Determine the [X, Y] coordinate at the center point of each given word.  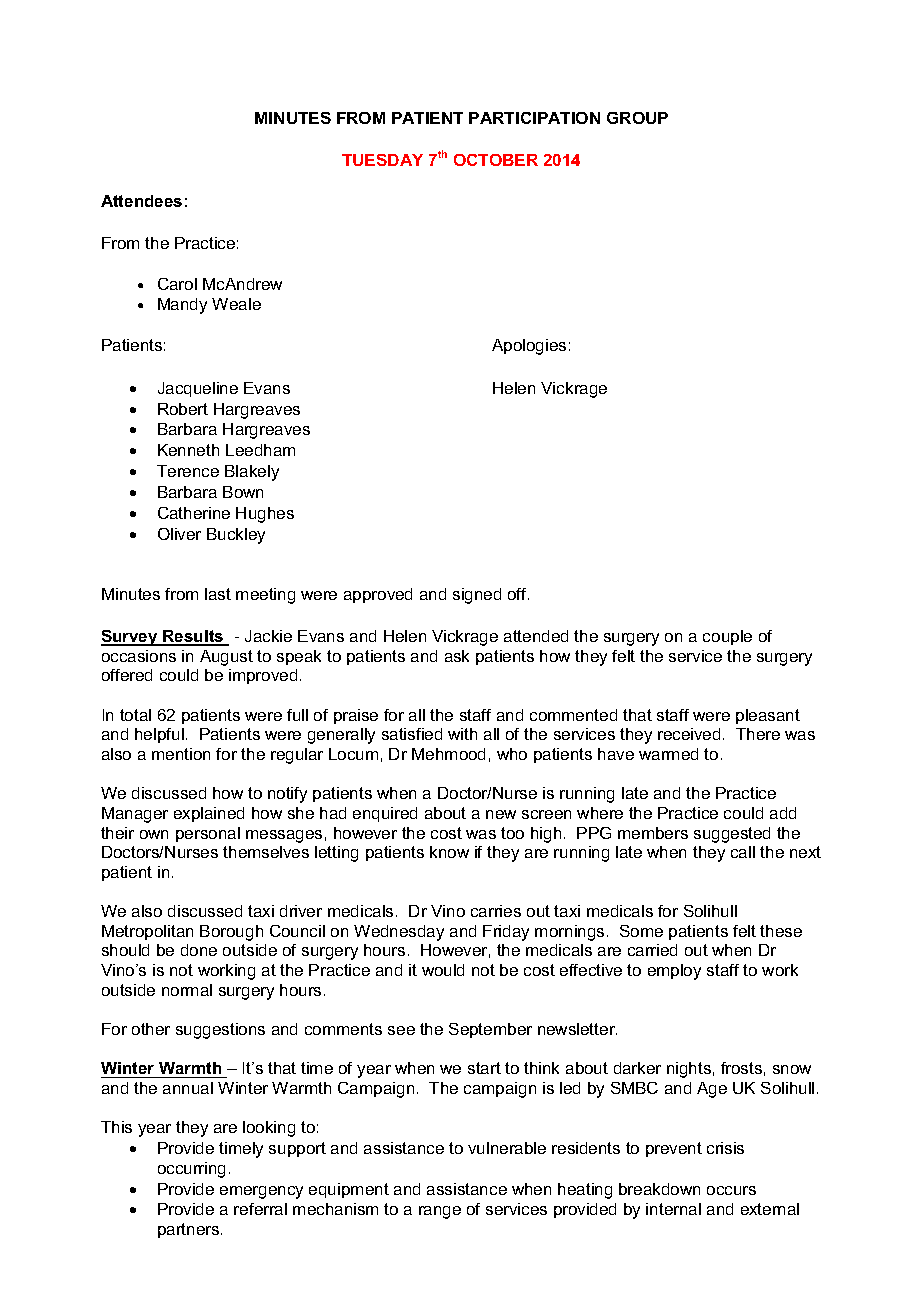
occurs [731, 1190]
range [440, 1212]
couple [727, 637]
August [226, 658]
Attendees [141, 201]
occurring [191, 1170]
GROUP [637, 118]
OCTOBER [496, 160]
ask [457, 656]
